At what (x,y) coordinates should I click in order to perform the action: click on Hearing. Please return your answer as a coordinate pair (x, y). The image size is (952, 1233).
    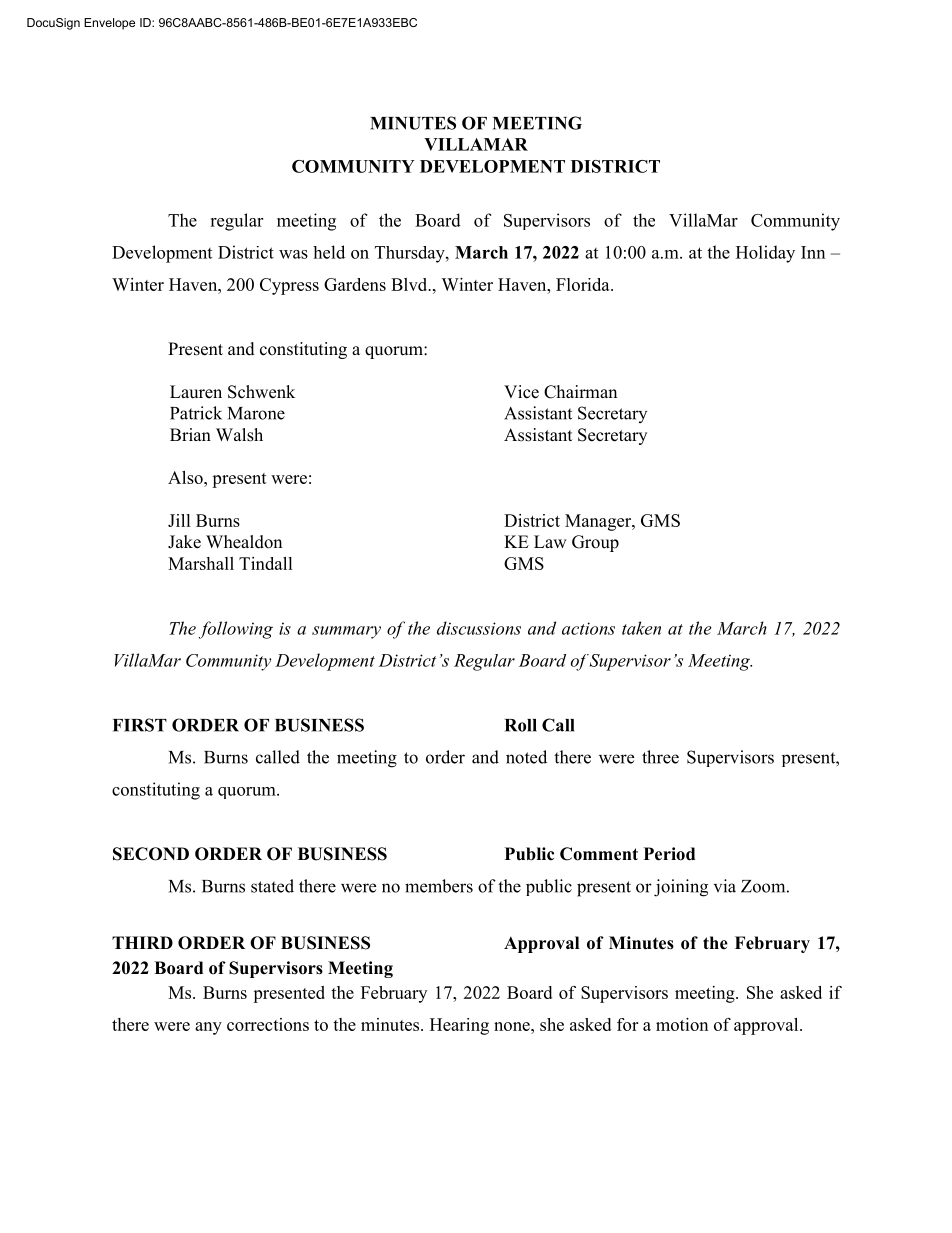
    Looking at the image, I should click on (459, 1026).
